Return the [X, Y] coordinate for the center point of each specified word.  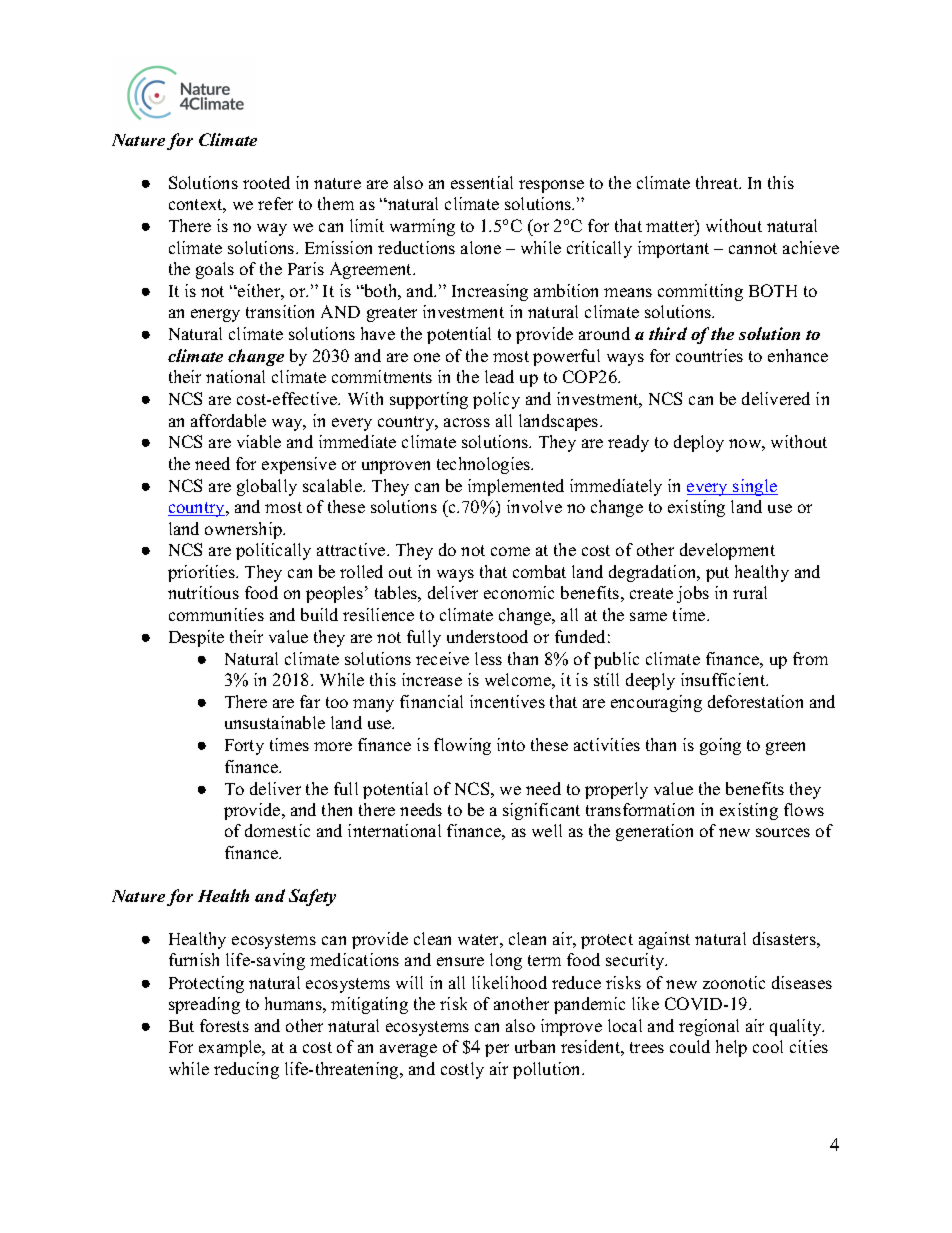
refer [275, 203]
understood [487, 636]
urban [535, 1046]
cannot [753, 248]
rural [750, 592]
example [231, 1048]
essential [482, 182]
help [731, 1048]
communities [216, 614]
